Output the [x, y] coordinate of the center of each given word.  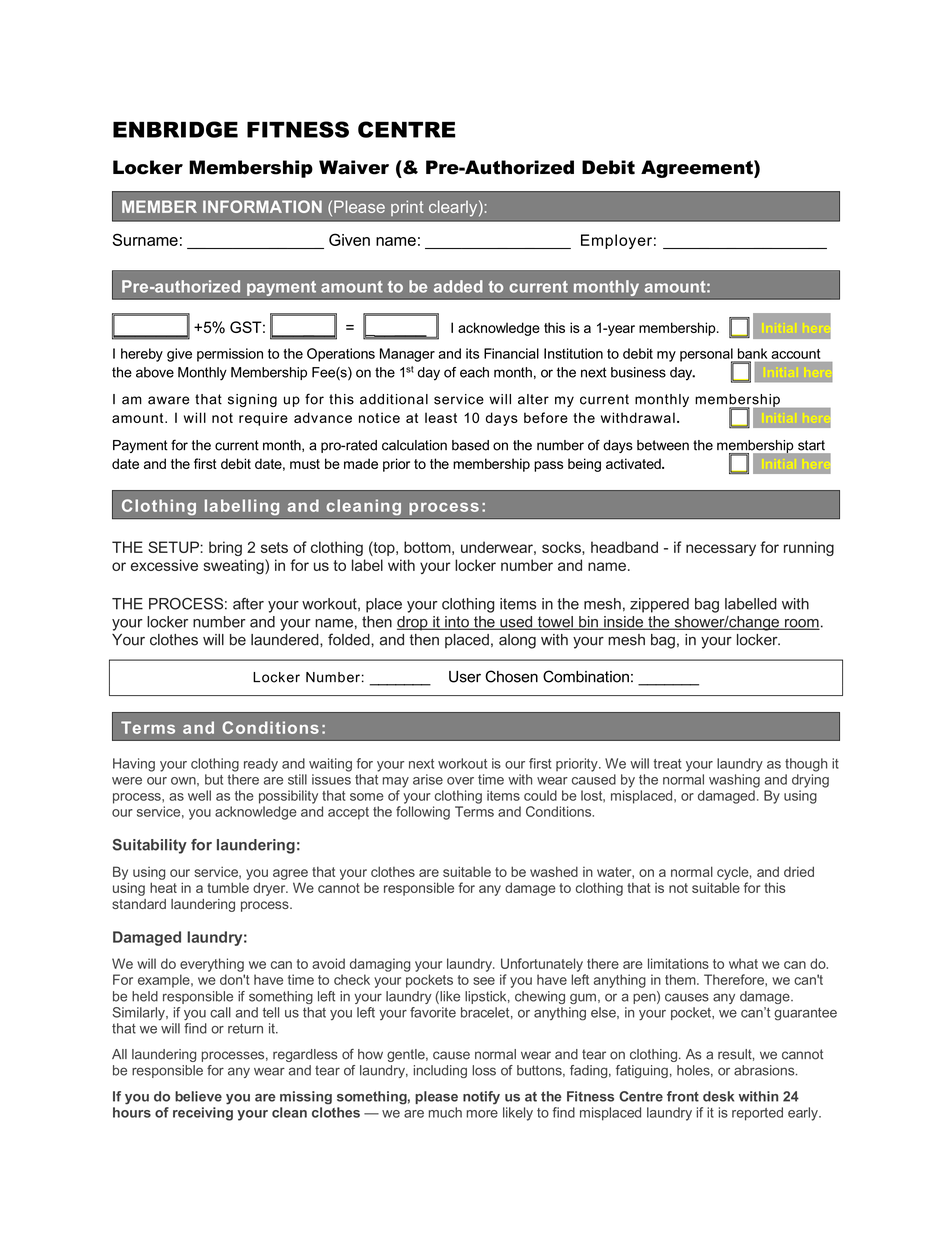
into [457, 623]
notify [481, 1098]
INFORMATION [262, 206]
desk [718, 1096]
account [796, 354]
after [248, 604]
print [407, 208]
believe [198, 1096]
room [801, 624]
